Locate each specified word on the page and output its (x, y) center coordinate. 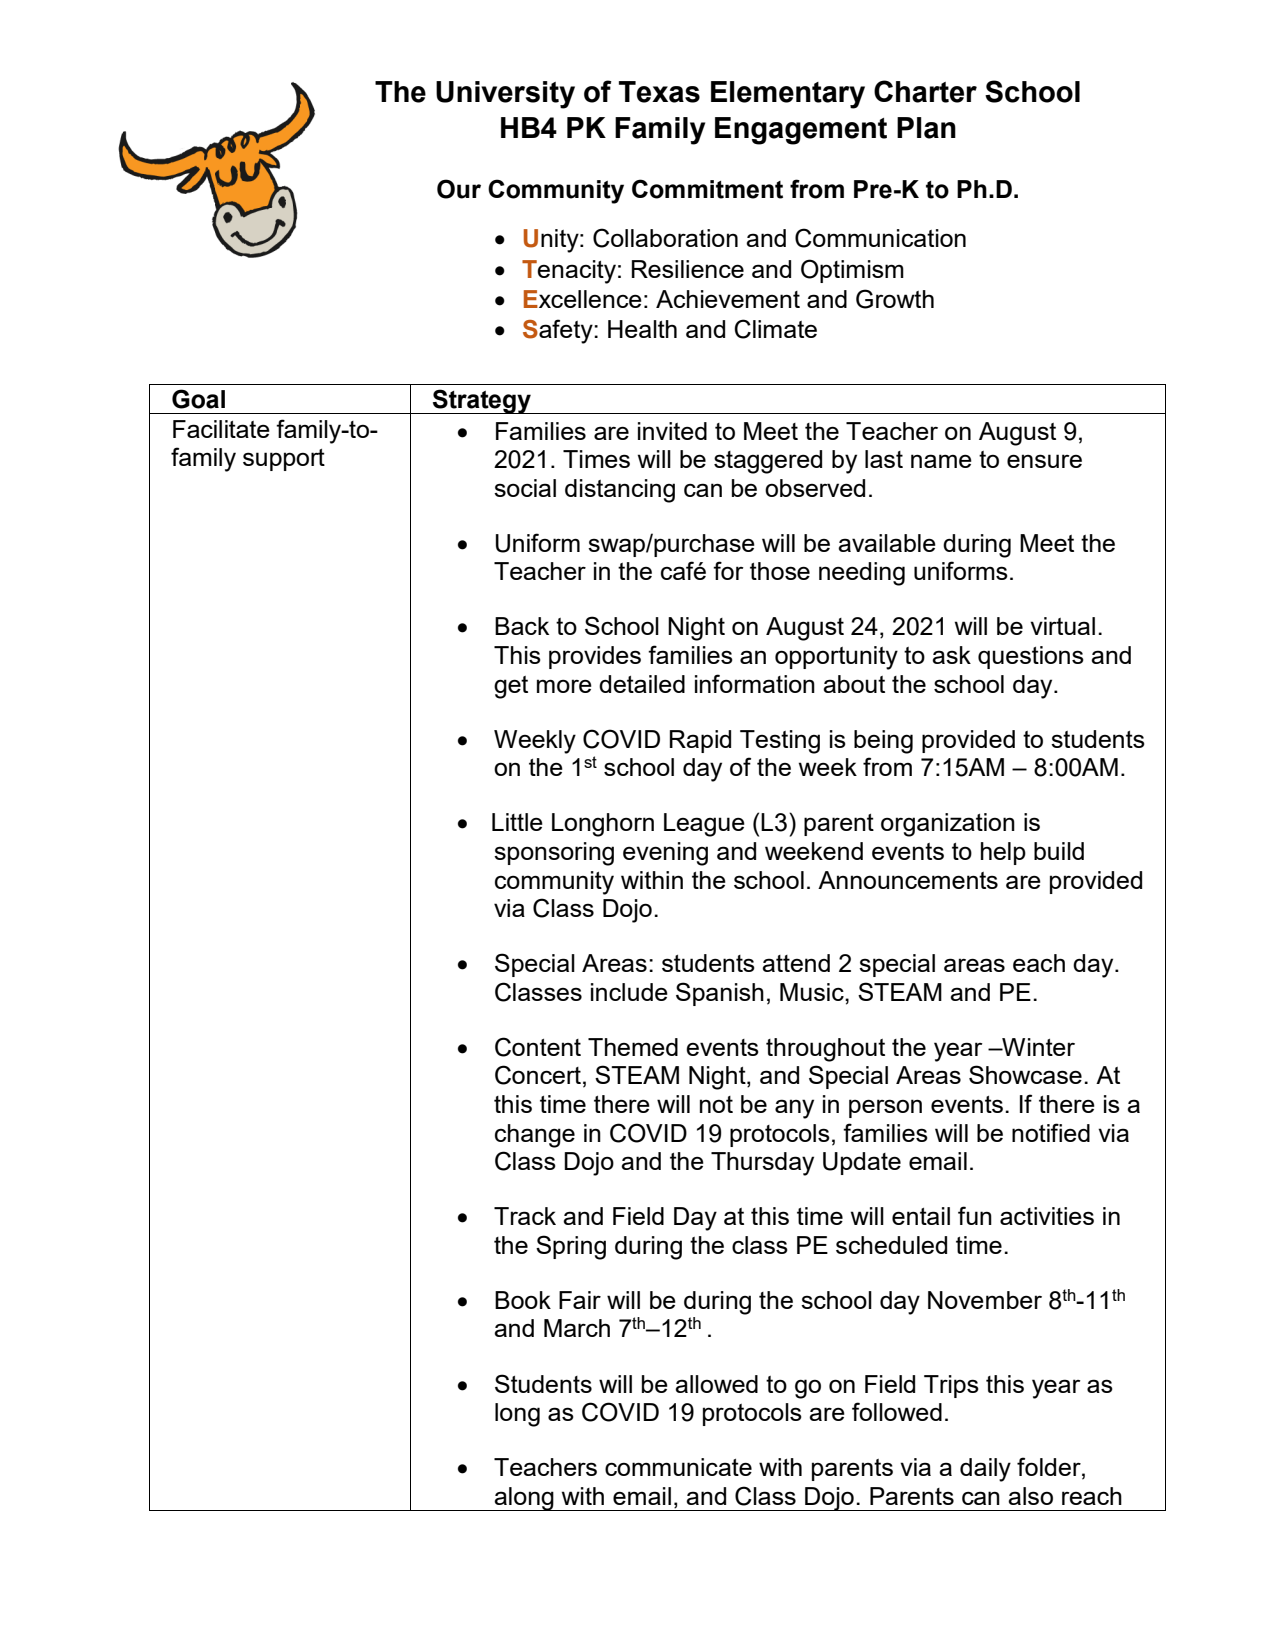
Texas (659, 92)
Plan (926, 128)
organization (948, 825)
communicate (678, 1467)
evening (665, 854)
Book (523, 1300)
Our (459, 189)
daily (985, 1470)
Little (517, 822)
